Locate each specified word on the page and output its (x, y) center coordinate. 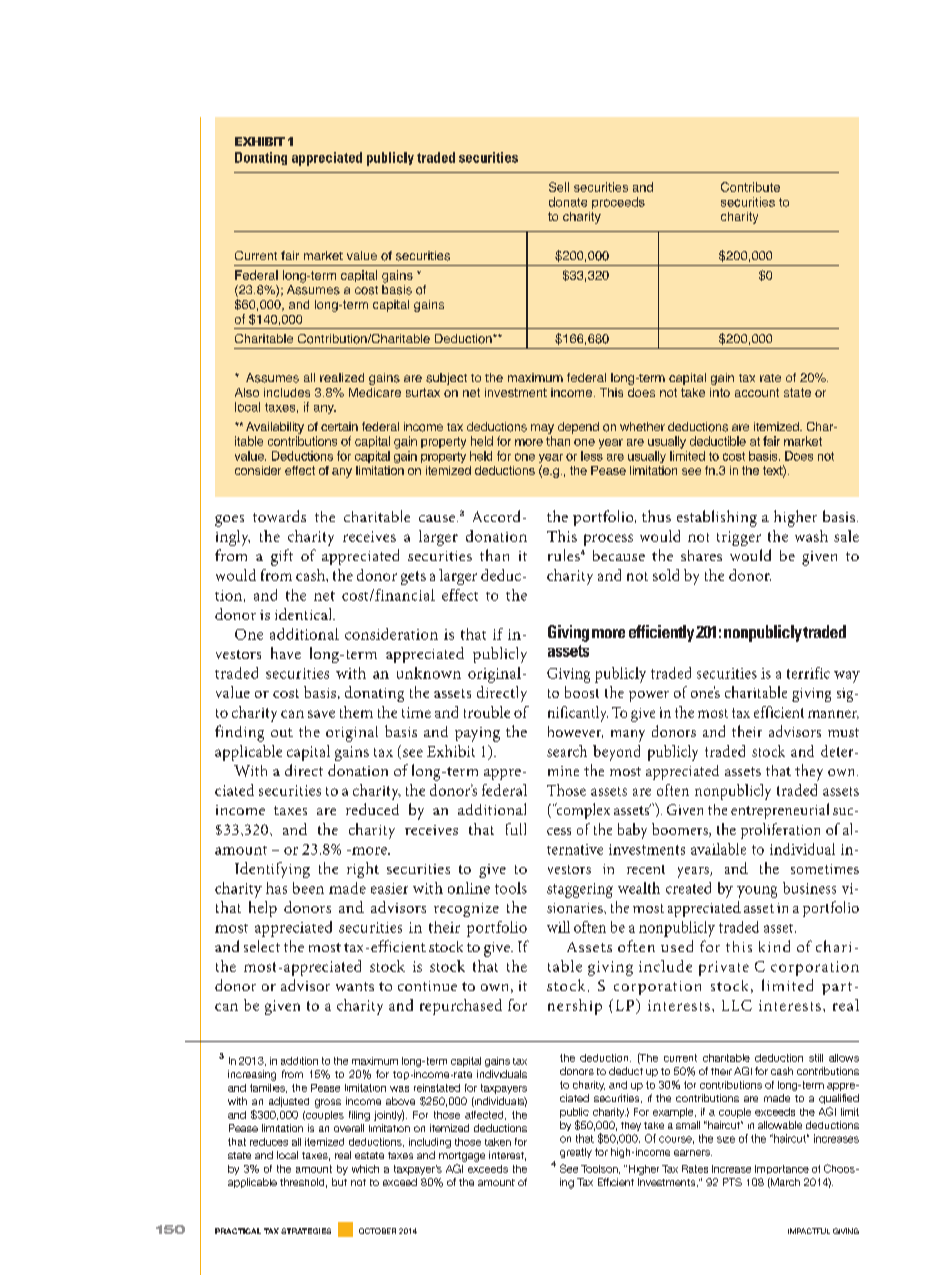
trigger (739, 538)
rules (564, 555)
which (365, 1169)
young (757, 892)
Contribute (750, 187)
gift (282, 557)
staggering (580, 890)
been (308, 888)
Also (247, 392)
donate (568, 202)
